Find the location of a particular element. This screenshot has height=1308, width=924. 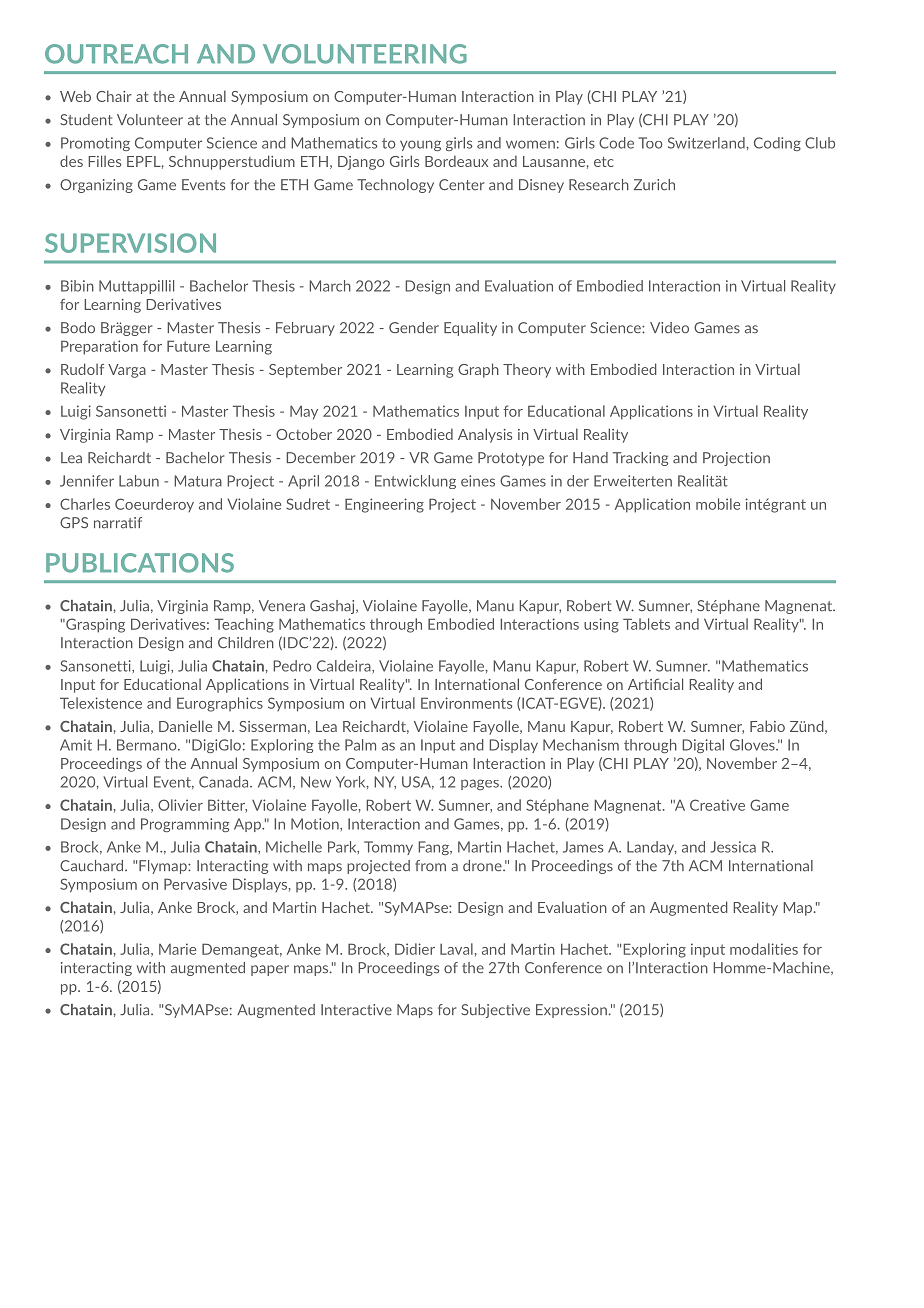

young is located at coordinates (420, 145).
